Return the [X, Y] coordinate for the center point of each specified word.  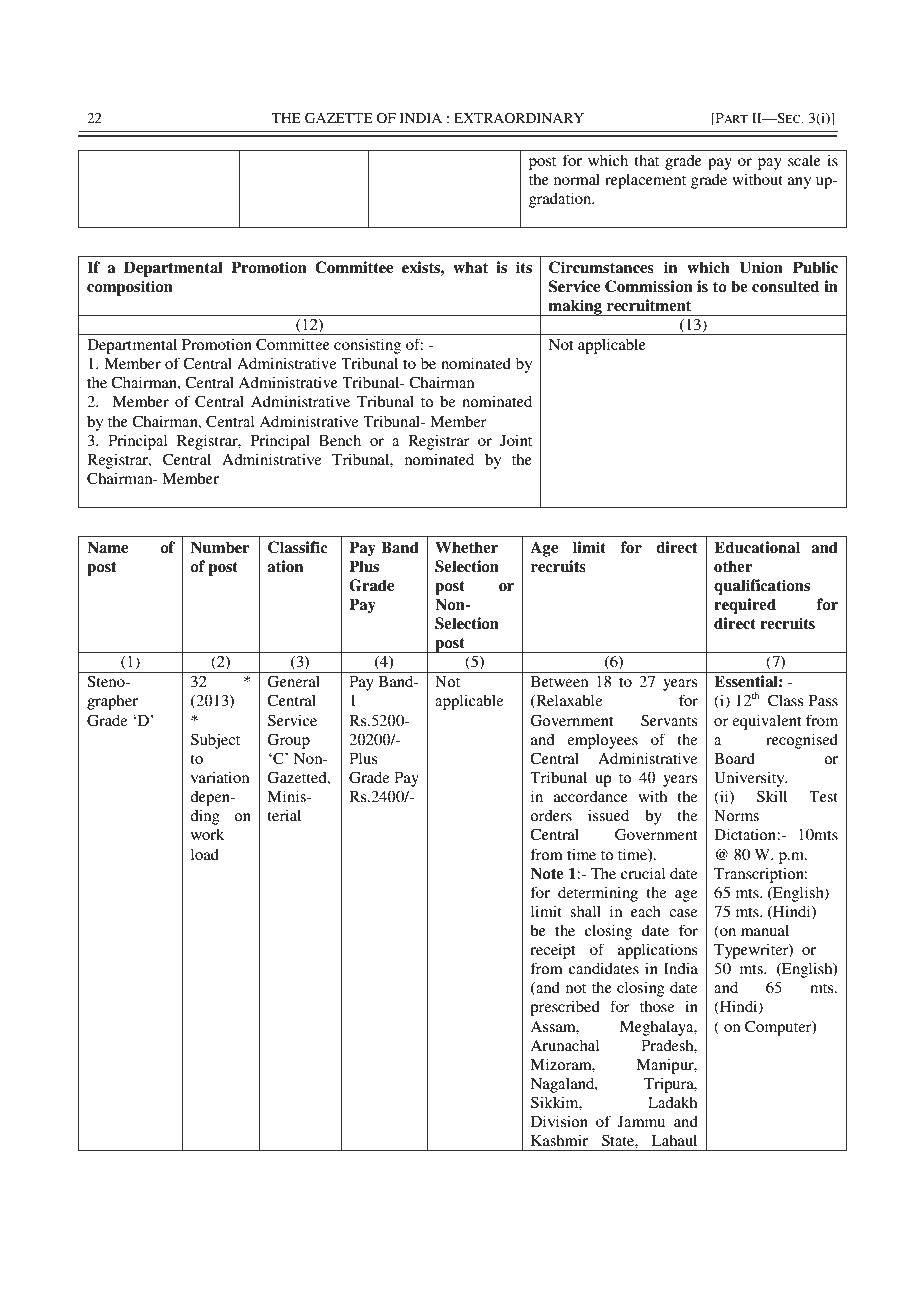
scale [804, 160]
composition [130, 288]
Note [547, 873]
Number [220, 547]
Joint [516, 440]
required [745, 606]
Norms [736, 815]
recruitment [649, 305]
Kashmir [559, 1140]
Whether [466, 547]
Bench [340, 440]
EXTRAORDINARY [519, 118]
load [205, 854]
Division [559, 1121]
